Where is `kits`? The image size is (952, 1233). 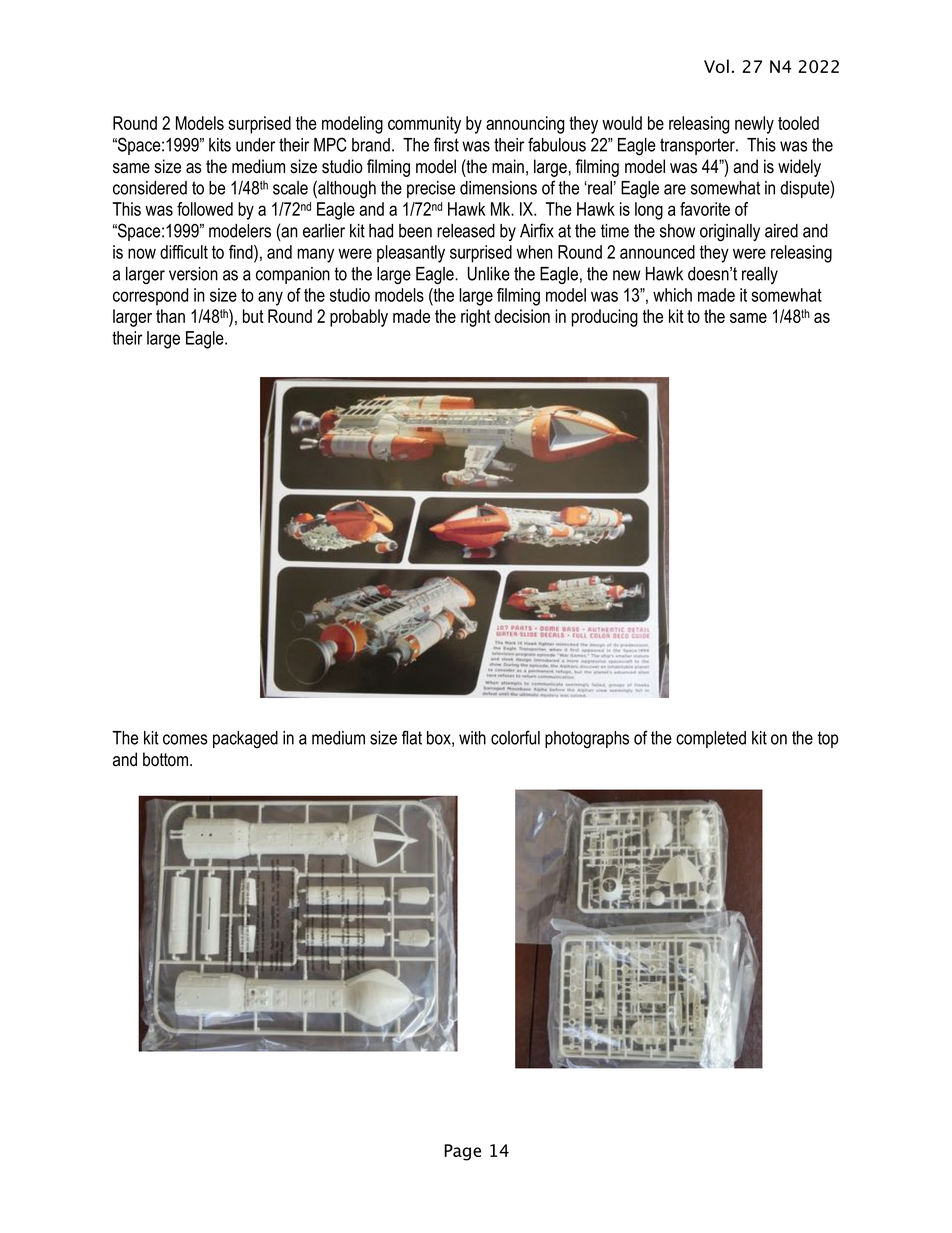
kits is located at coordinates (220, 145).
